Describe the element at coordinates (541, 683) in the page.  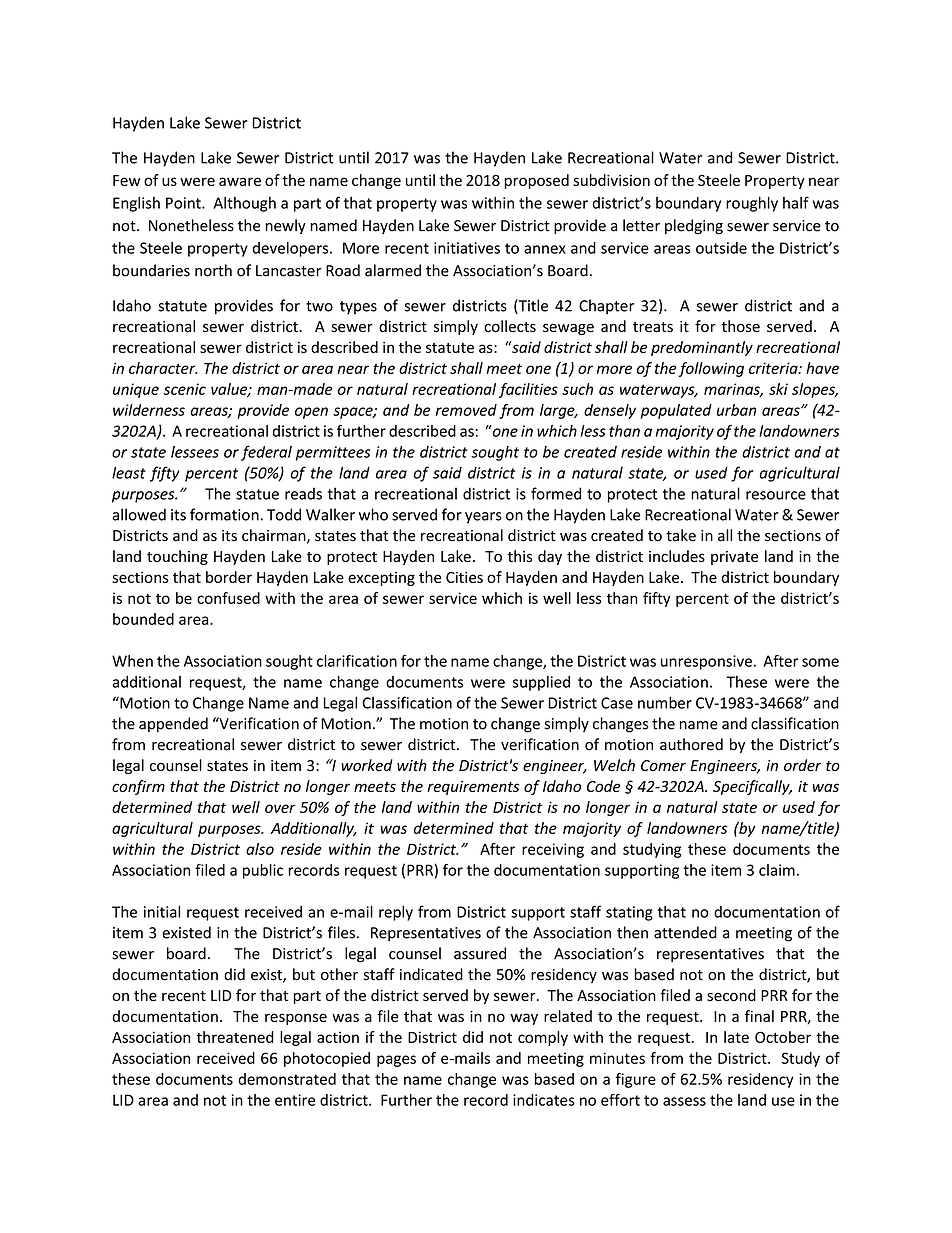
I see `supplied` at that location.
